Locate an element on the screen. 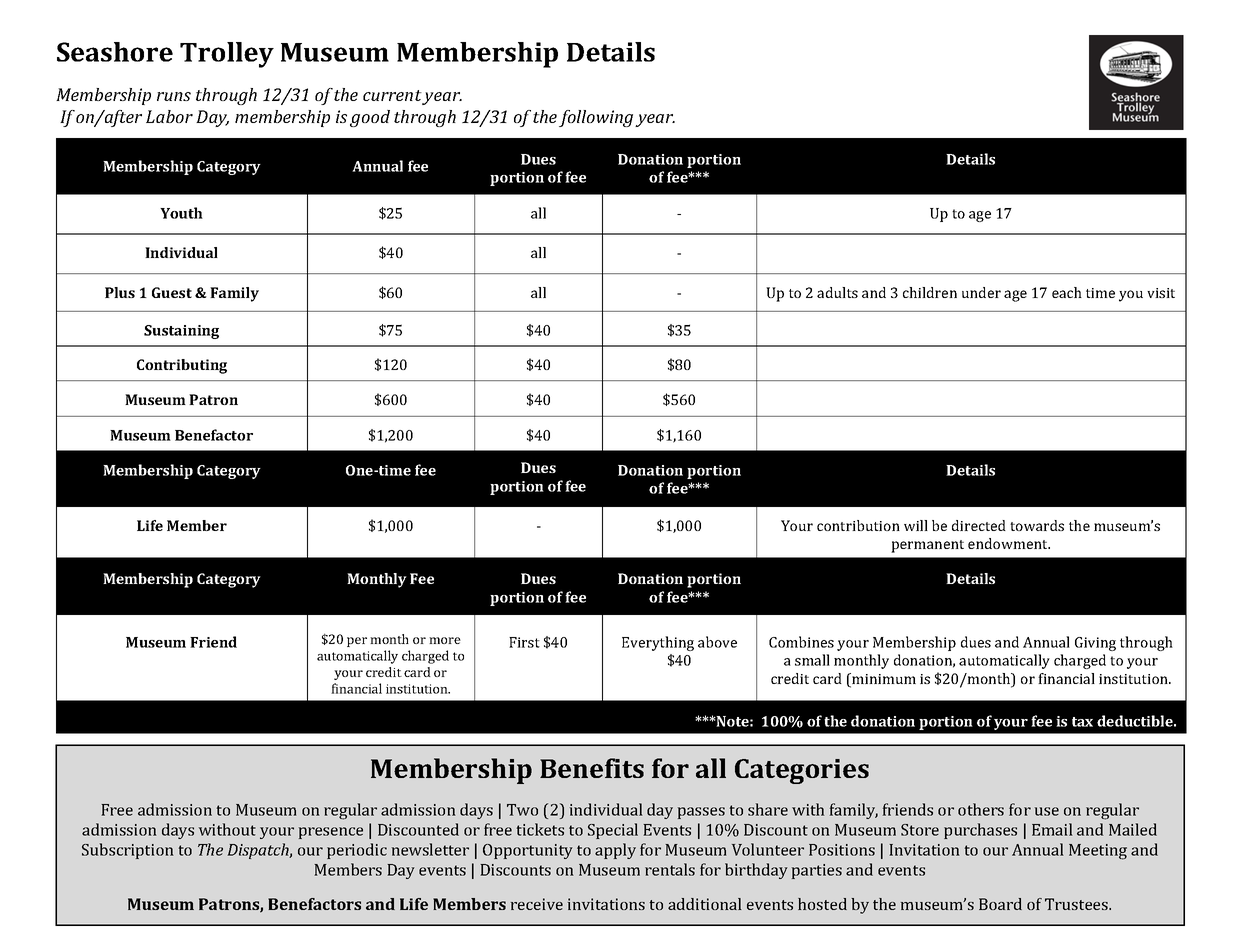  more is located at coordinates (445, 640).
